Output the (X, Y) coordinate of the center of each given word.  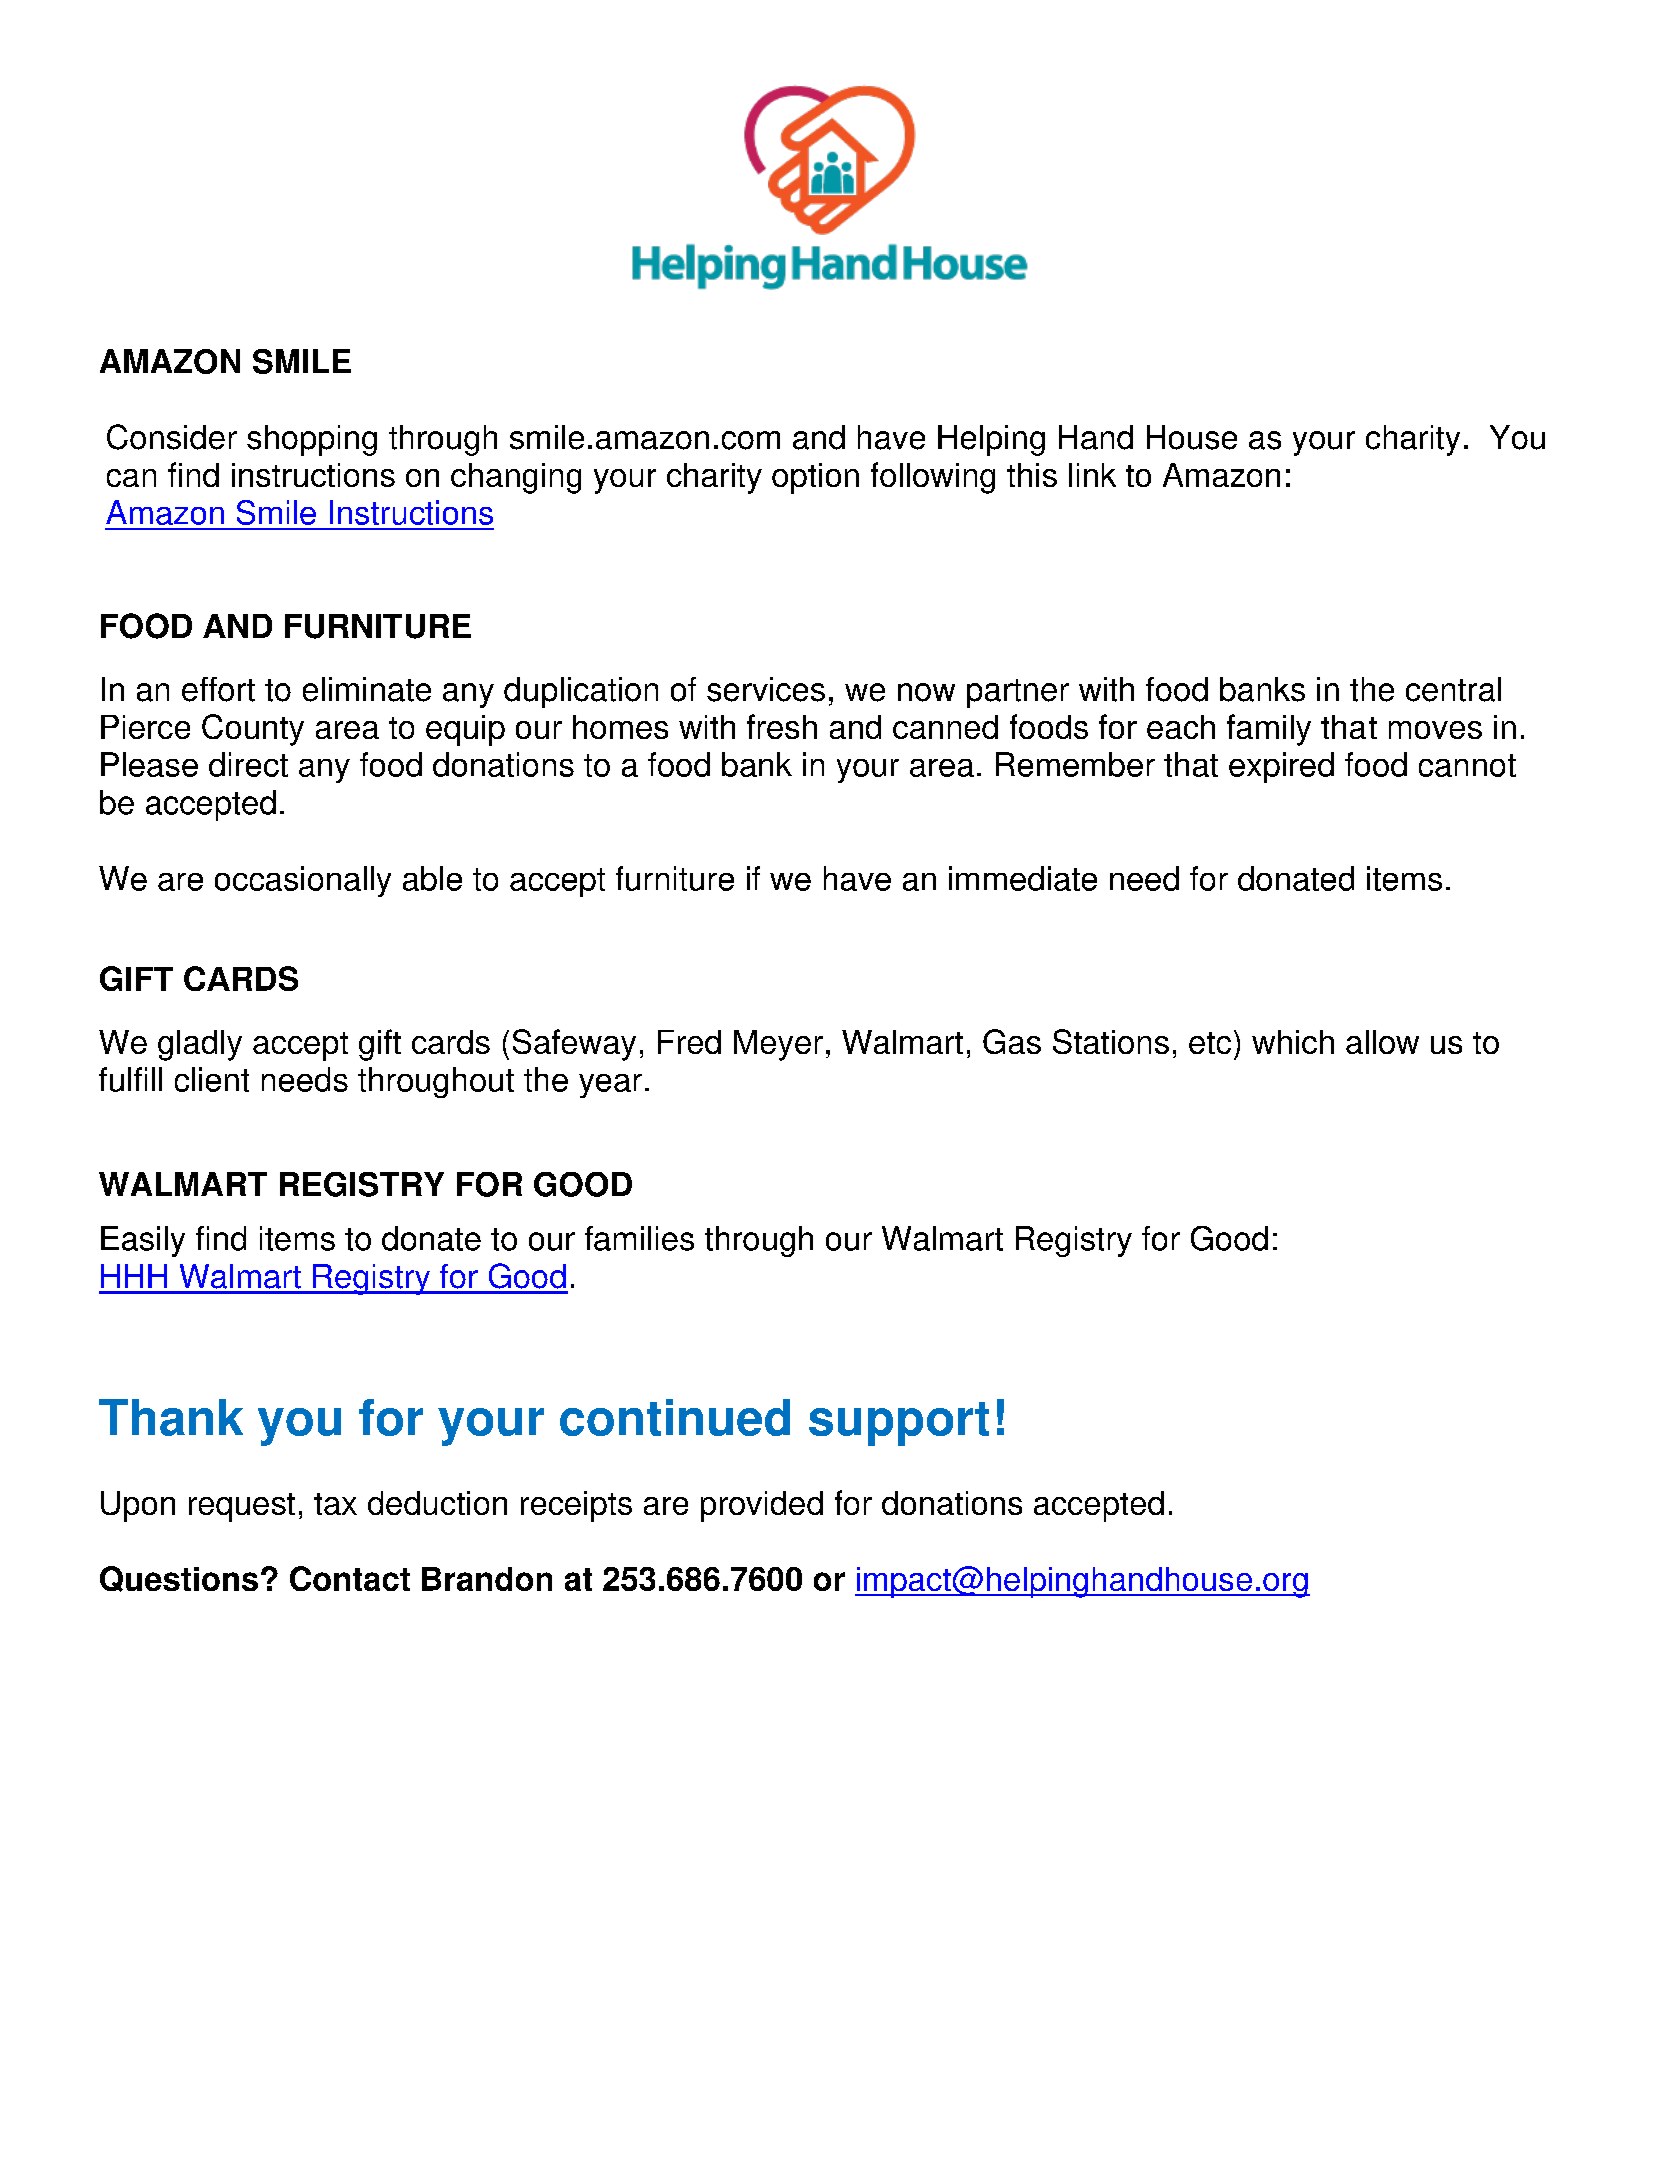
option (815, 478)
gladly (200, 1045)
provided (762, 1506)
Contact (350, 1578)
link (1092, 475)
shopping (312, 440)
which (1293, 1042)
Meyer (778, 1045)
